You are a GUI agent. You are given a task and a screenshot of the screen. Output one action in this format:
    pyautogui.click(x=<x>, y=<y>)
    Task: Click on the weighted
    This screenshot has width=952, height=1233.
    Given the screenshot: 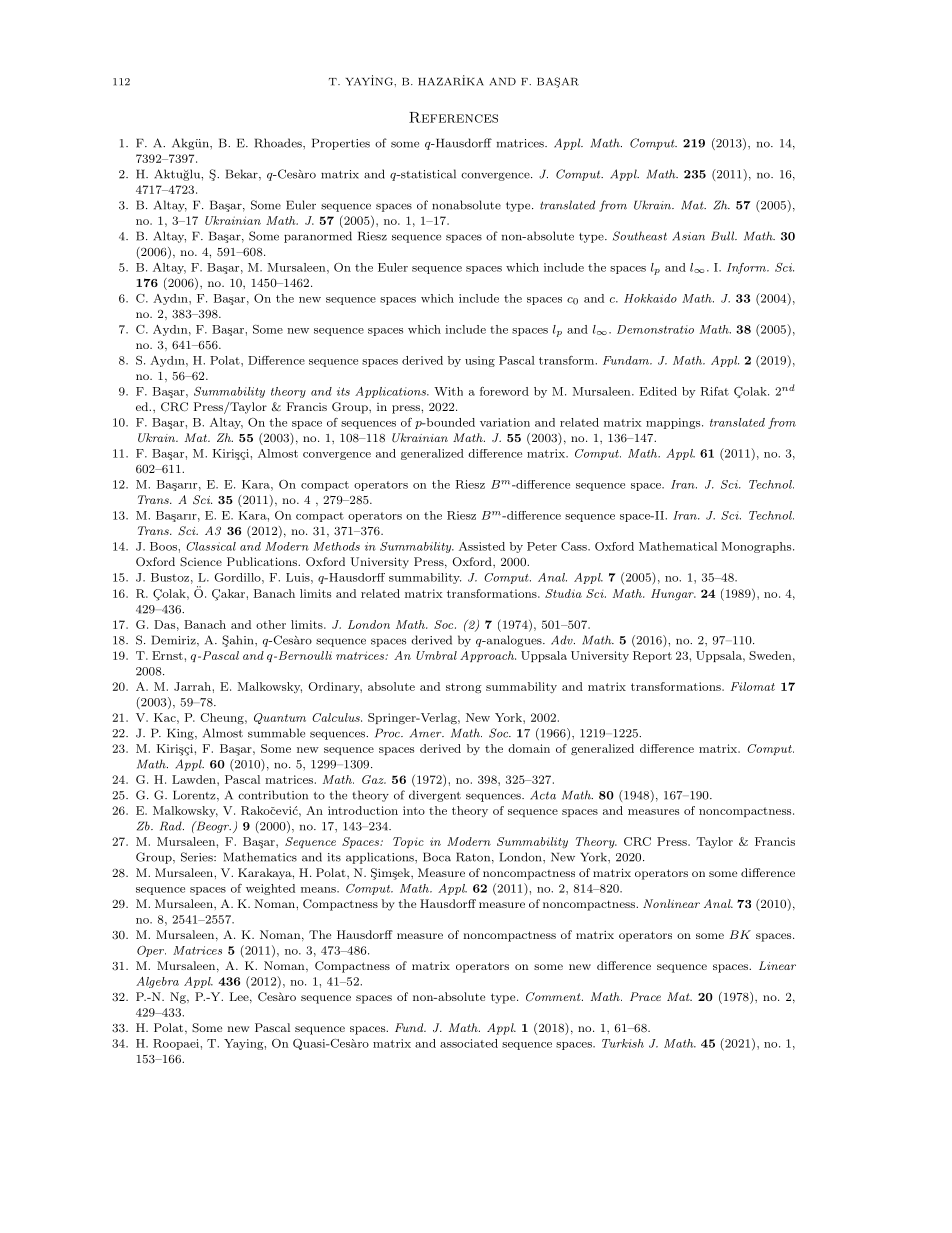 What is the action you would take?
    pyautogui.click(x=270, y=889)
